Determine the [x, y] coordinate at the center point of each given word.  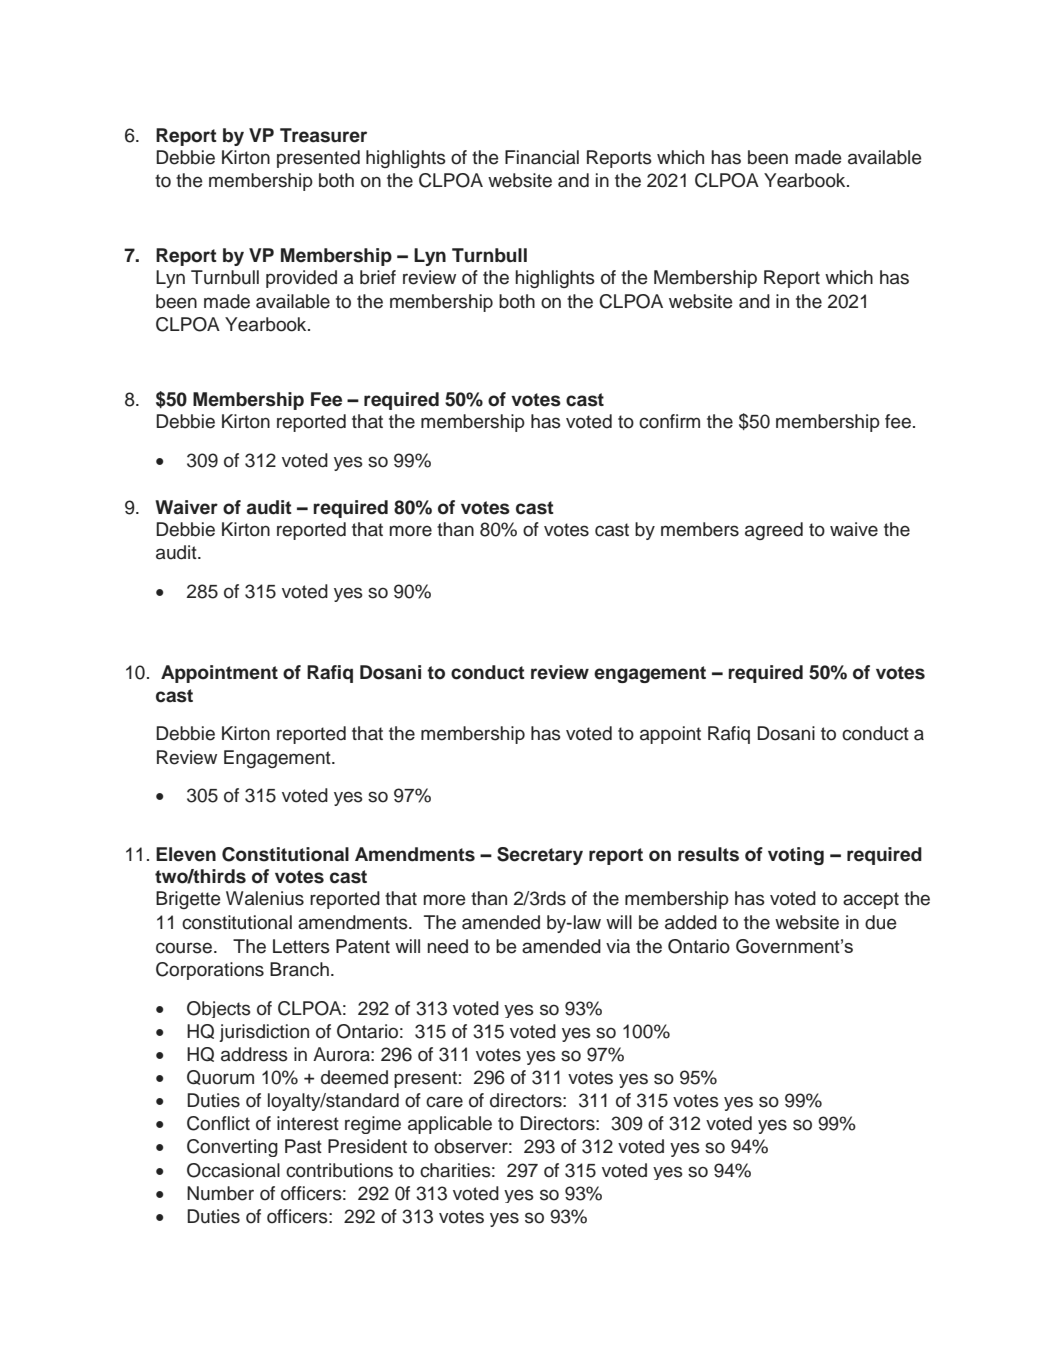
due [881, 922]
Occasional [233, 1170]
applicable [450, 1125]
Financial [542, 157]
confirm [669, 421]
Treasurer [323, 135]
